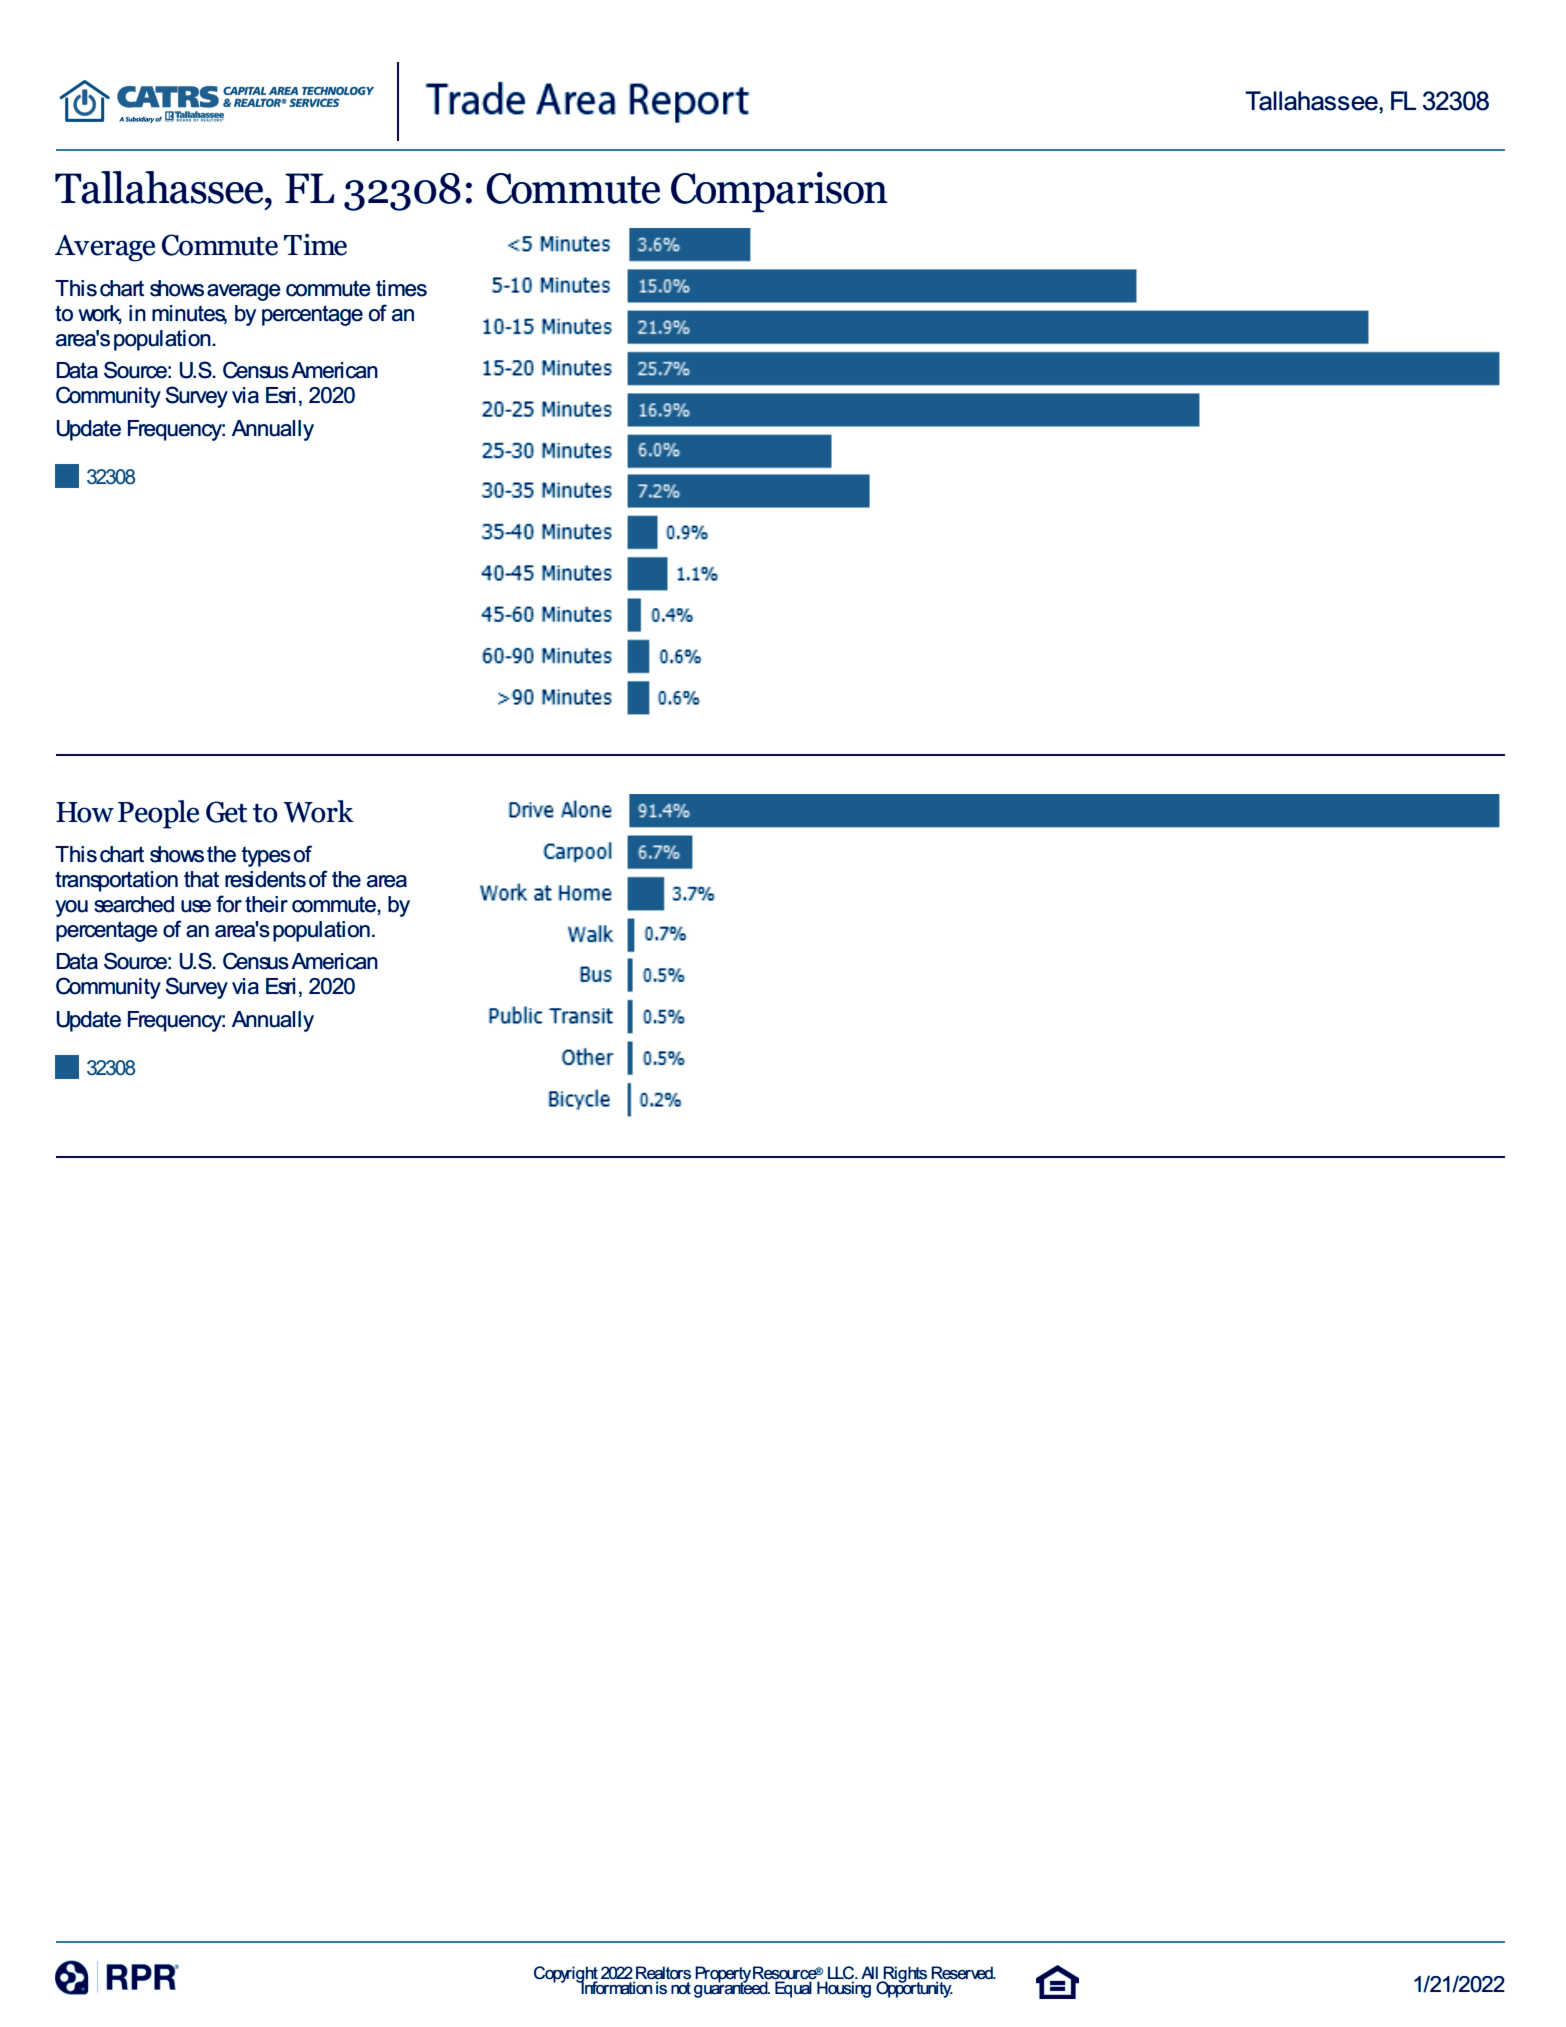 This page has height=2027, width=1566. Describe the element at coordinates (116, 881) in the page. I see `transportation` at that location.
